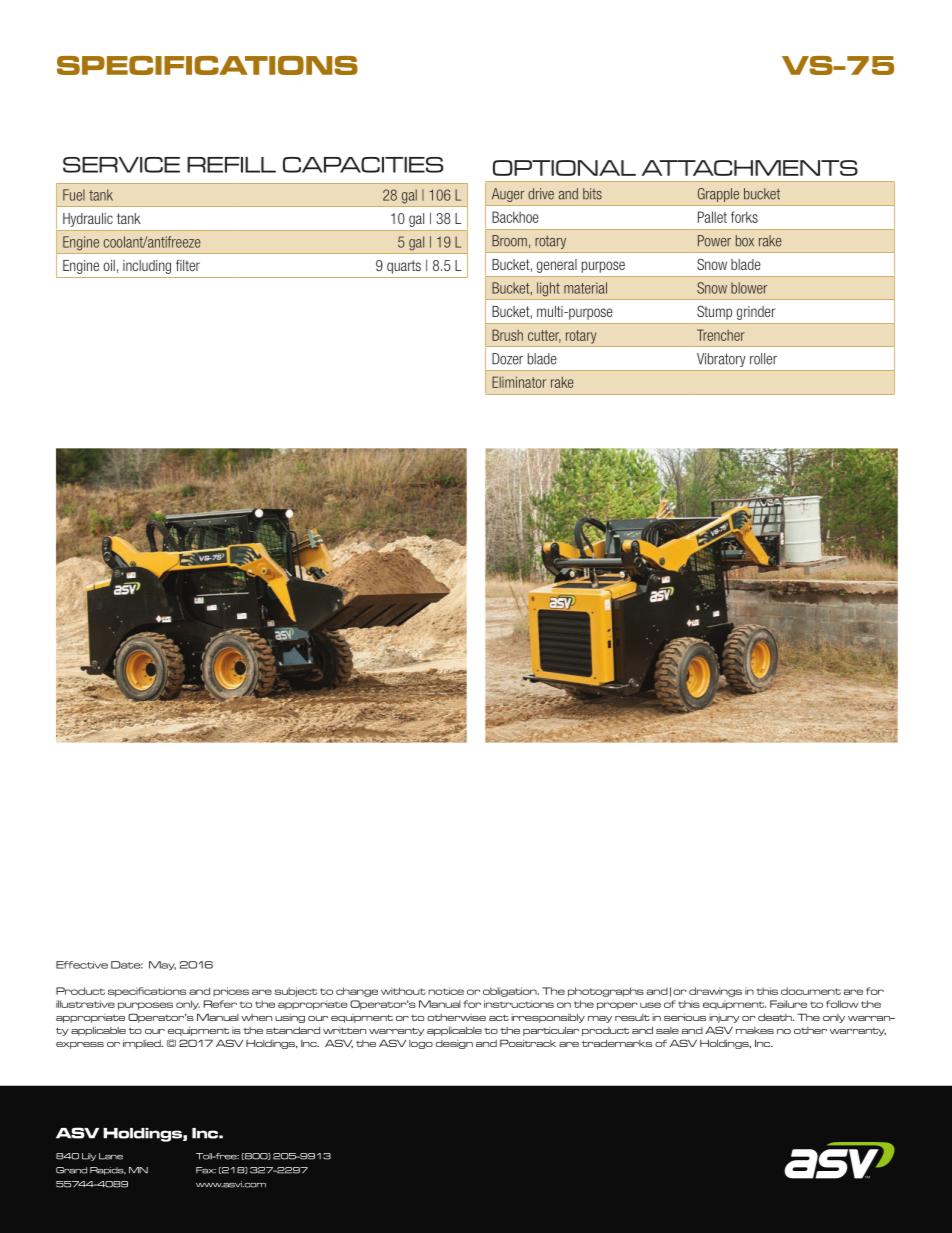 This screenshot has width=952, height=1233. What do you see at coordinates (147, 267) in the screenshot?
I see `including` at bounding box center [147, 267].
